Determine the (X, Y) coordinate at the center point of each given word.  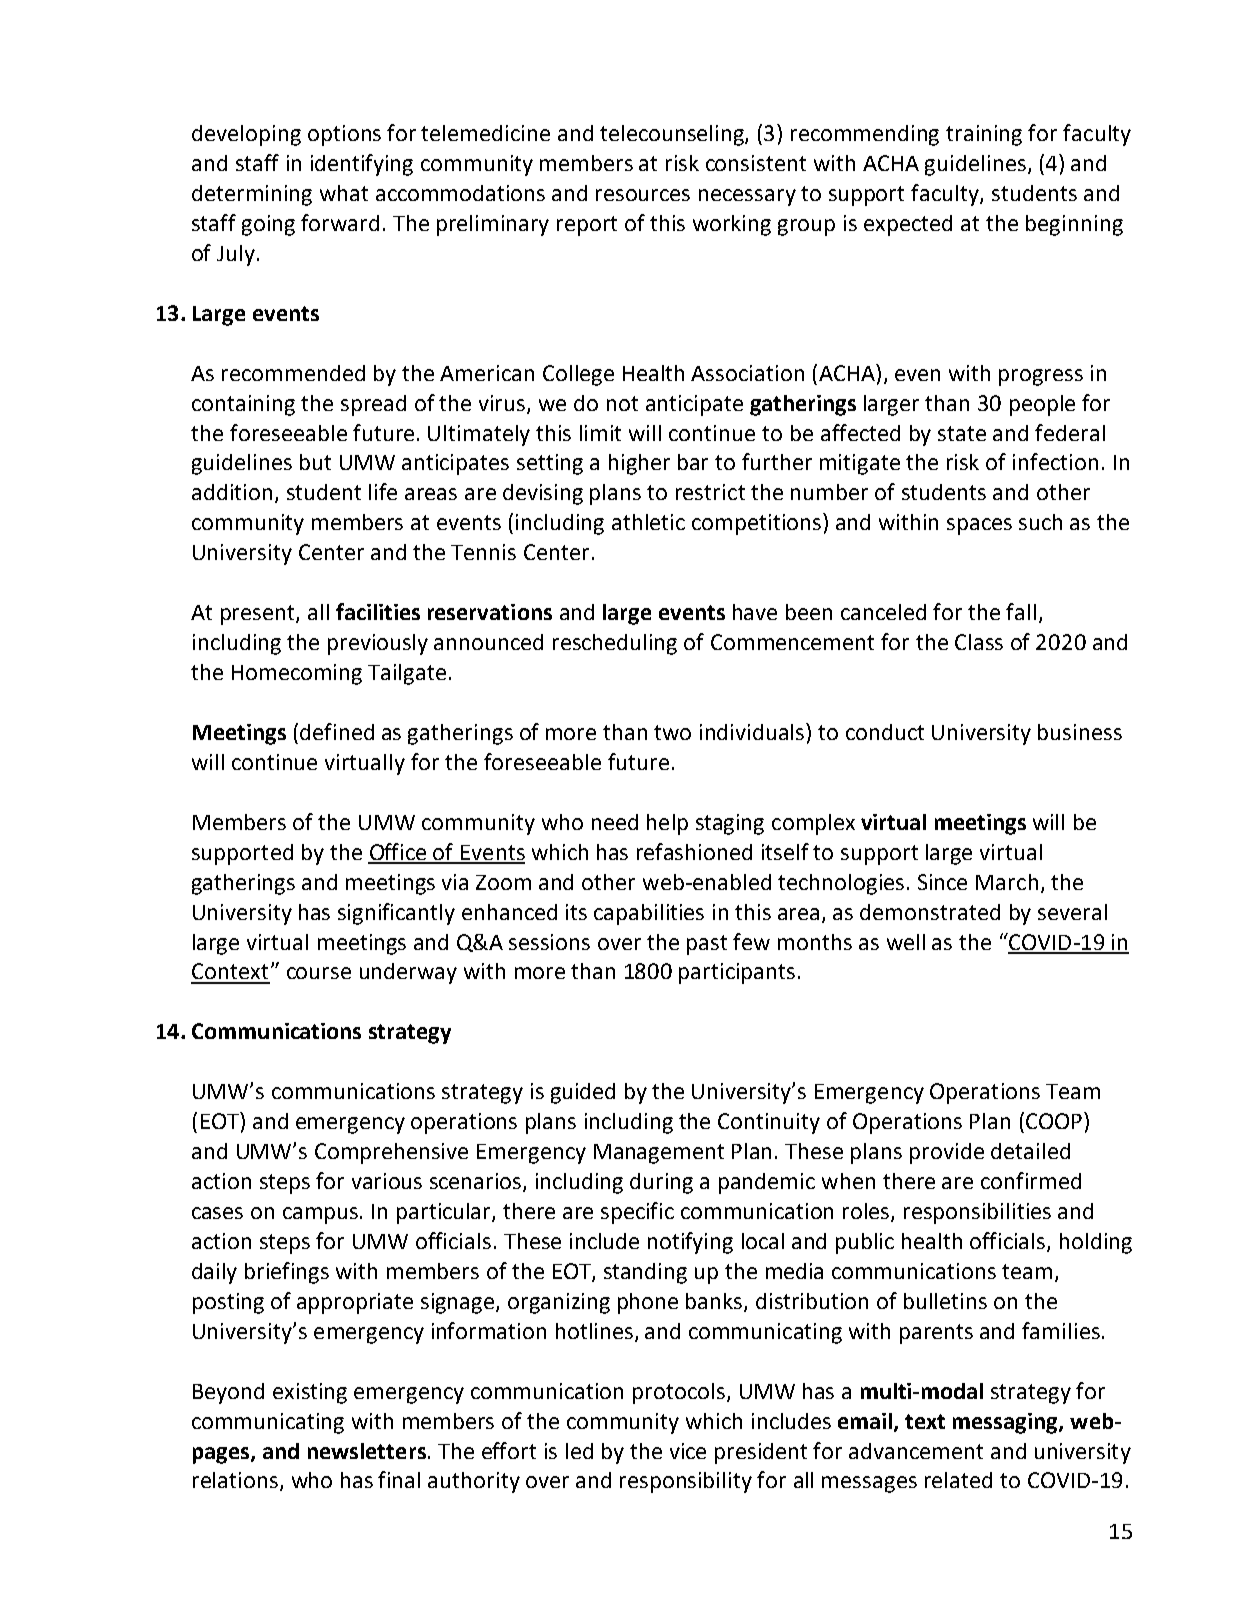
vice (688, 1451)
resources (643, 195)
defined (337, 731)
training (984, 135)
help (667, 824)
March (1007, 882)
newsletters (367, 1451)
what (344, 193)
